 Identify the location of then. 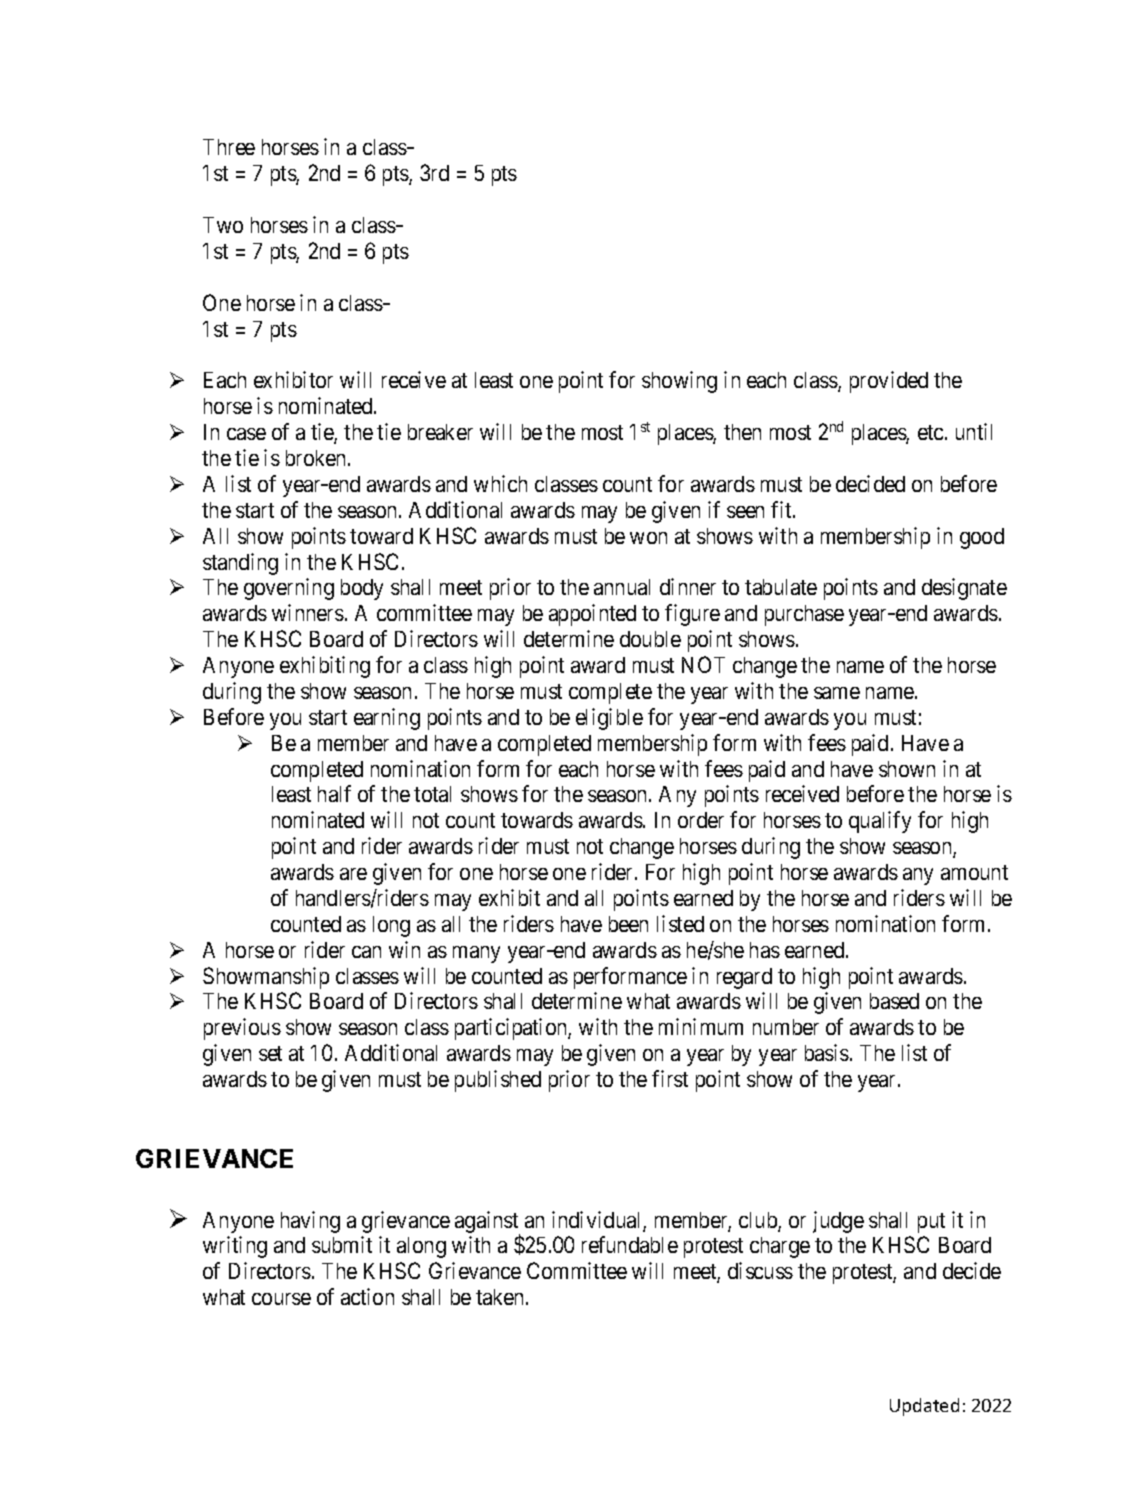
(742, 432).
